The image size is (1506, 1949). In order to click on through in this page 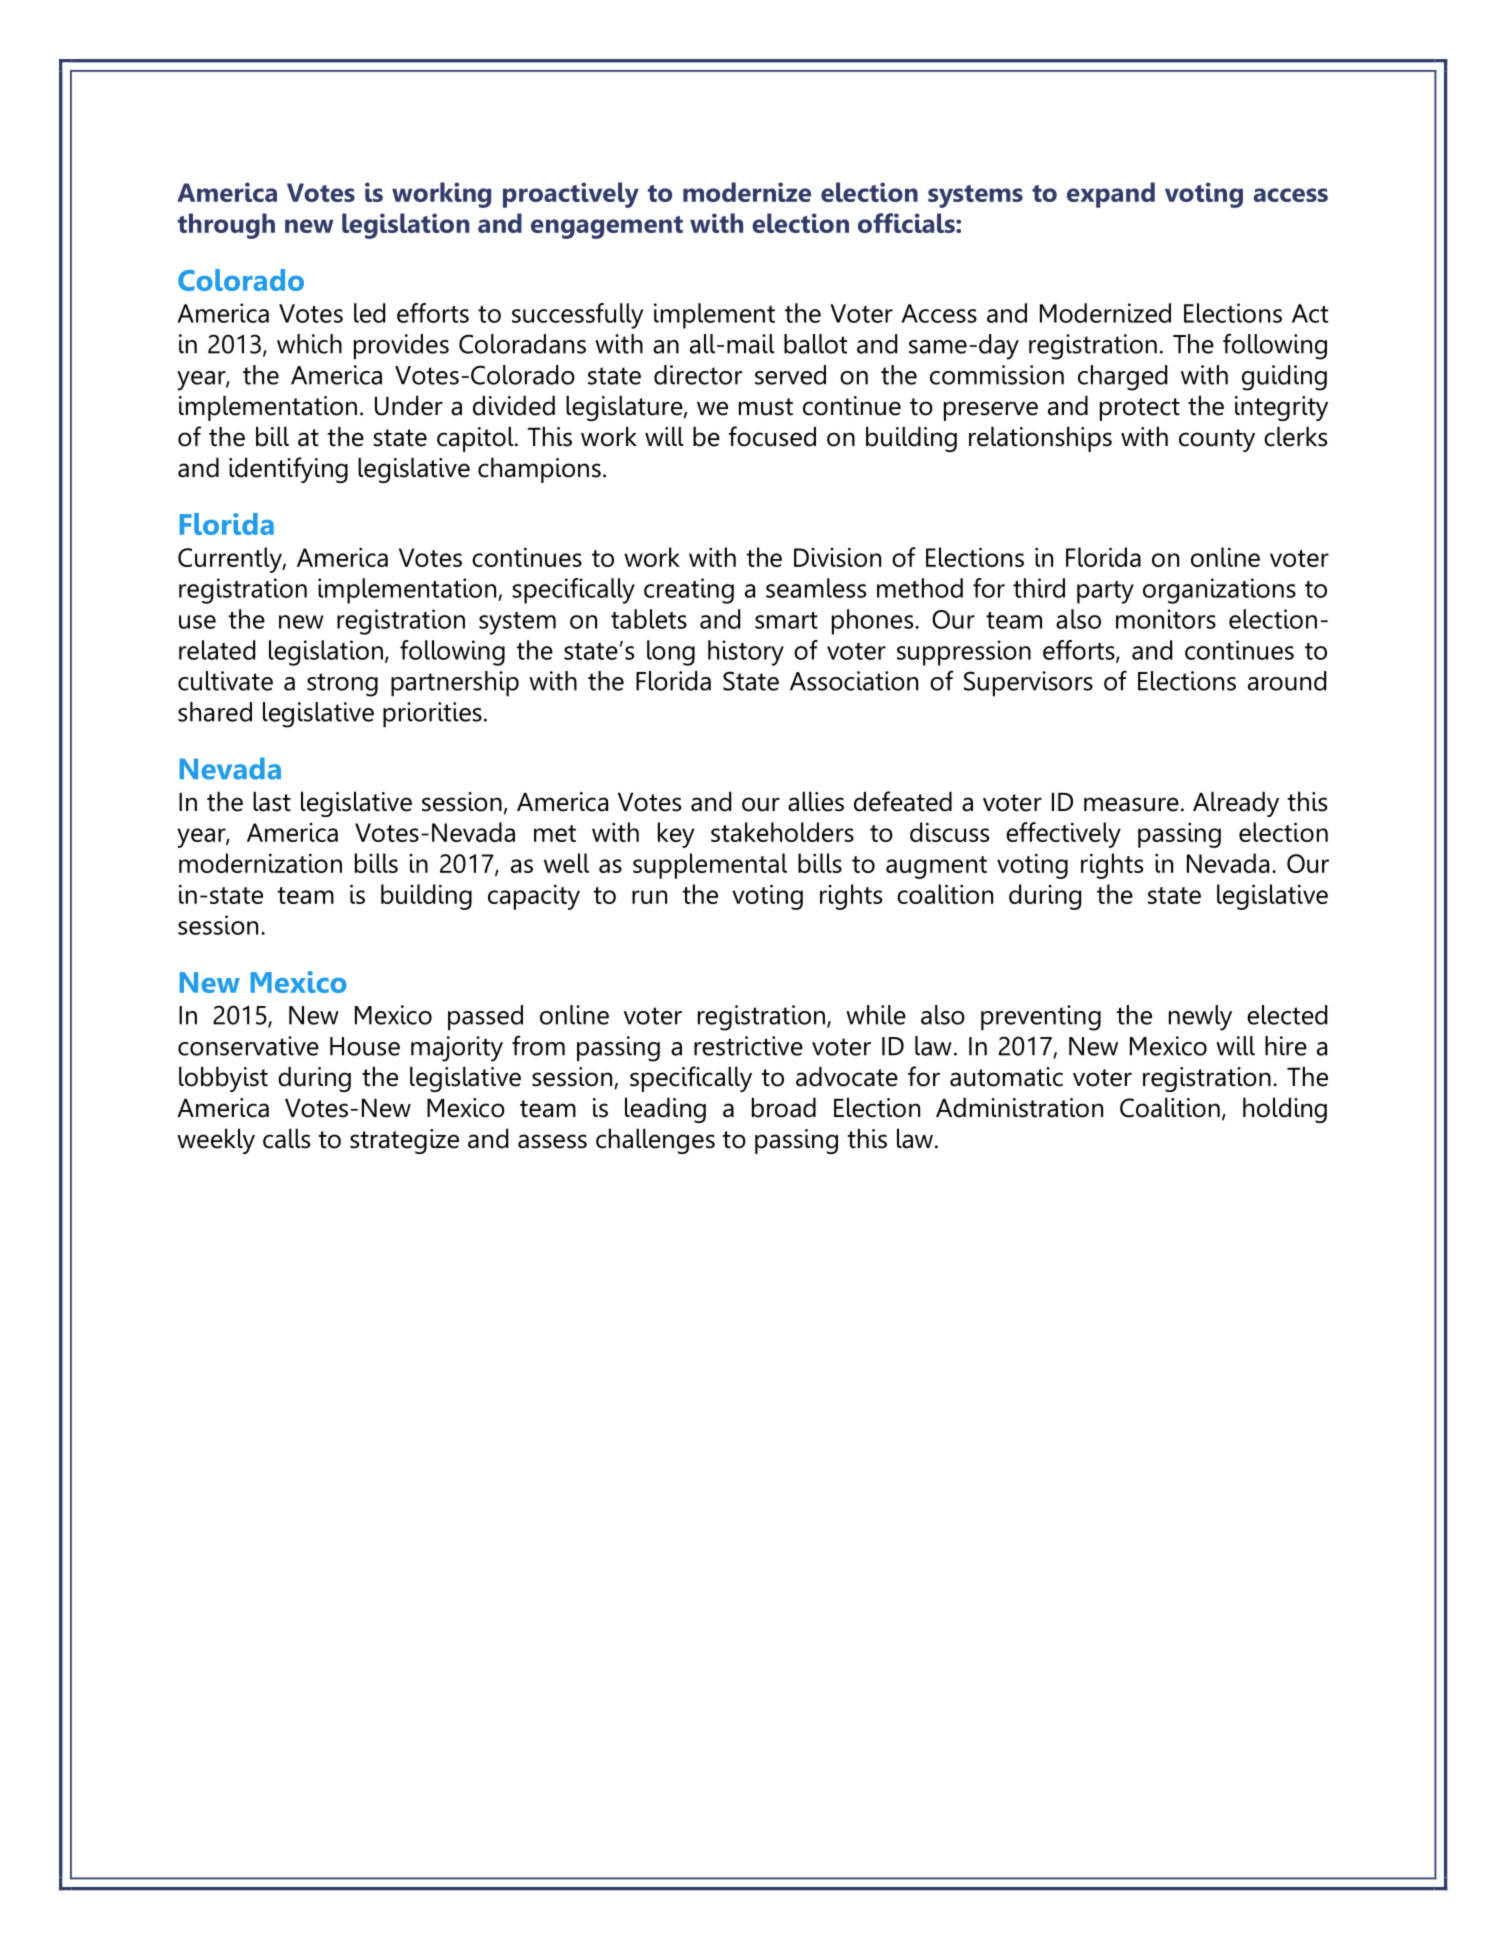, I will do `click(226, 226)`.
